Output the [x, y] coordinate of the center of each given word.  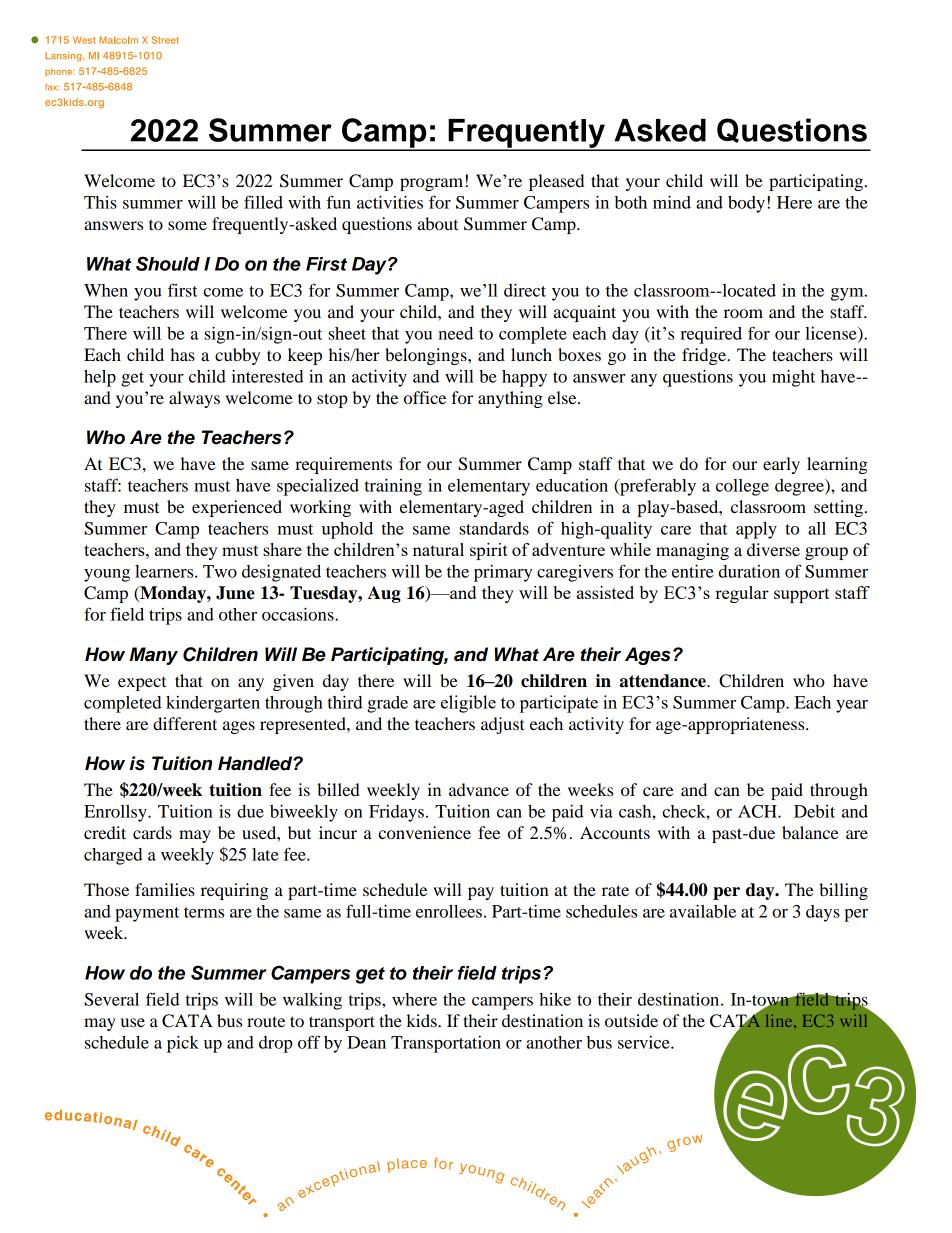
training [393, 487]
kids [422, 1020]
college [742, 487]
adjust [503, 725]
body [746, 204]
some [187, 225]
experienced [237, 508]
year [852, 706]
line [780, 1020]
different [185, 723]
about [438, 223]
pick [183, 1044]
